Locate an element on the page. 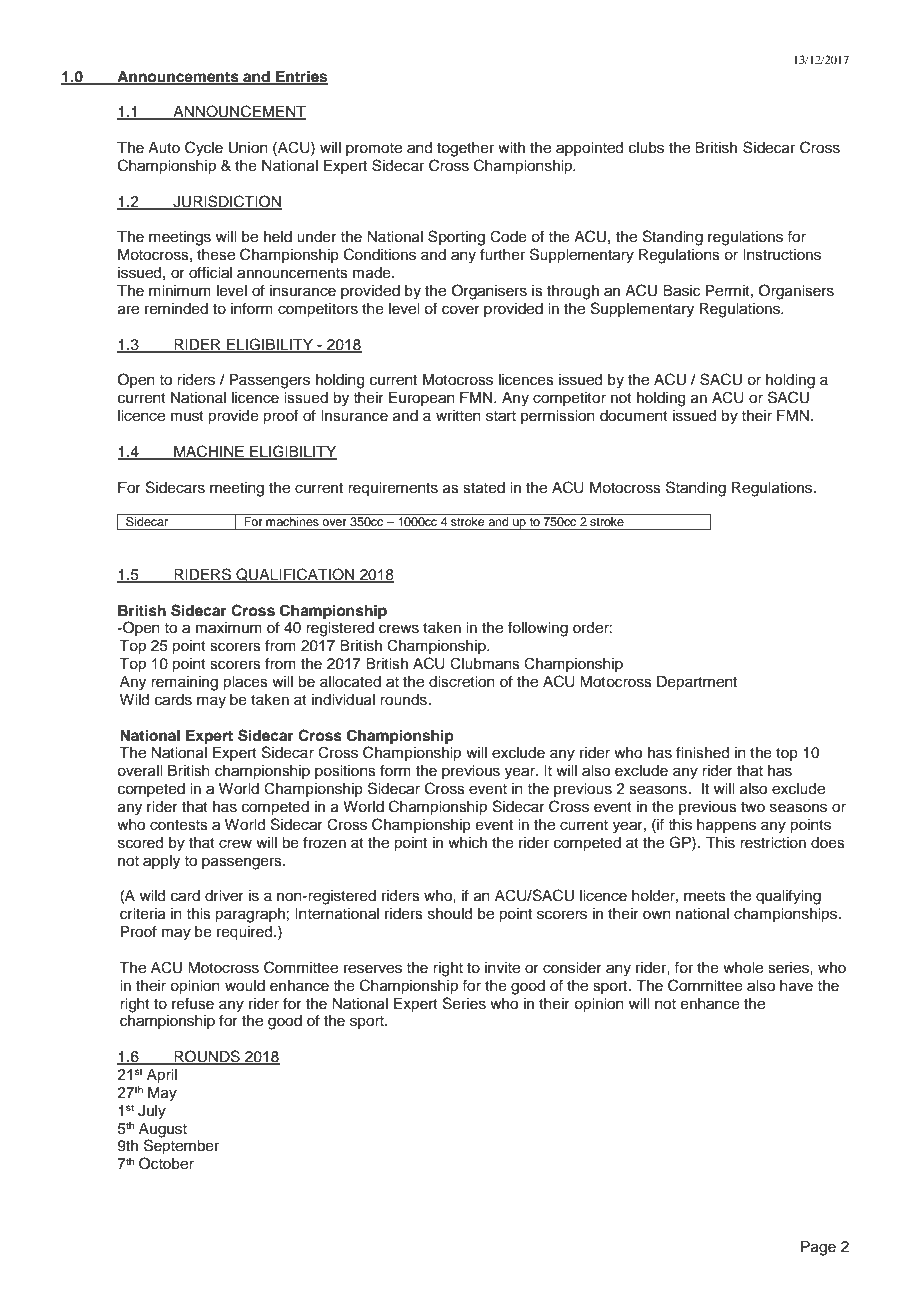 This document has width=924, height=1308. refuse is located at coordinates (193, 1003).
